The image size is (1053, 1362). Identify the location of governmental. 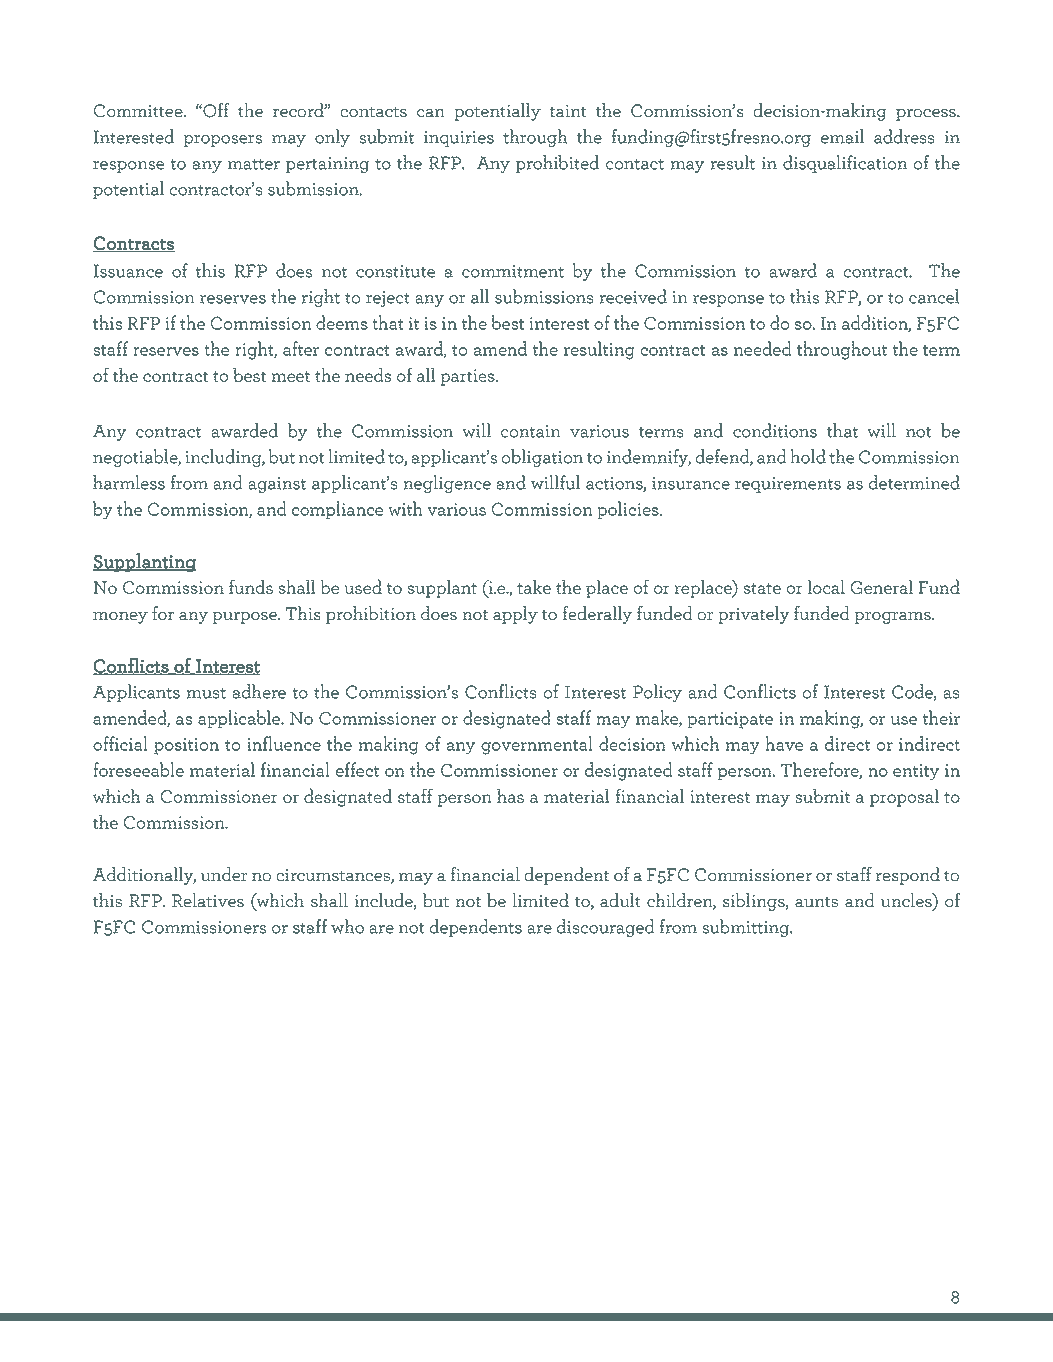
(537, 745).
